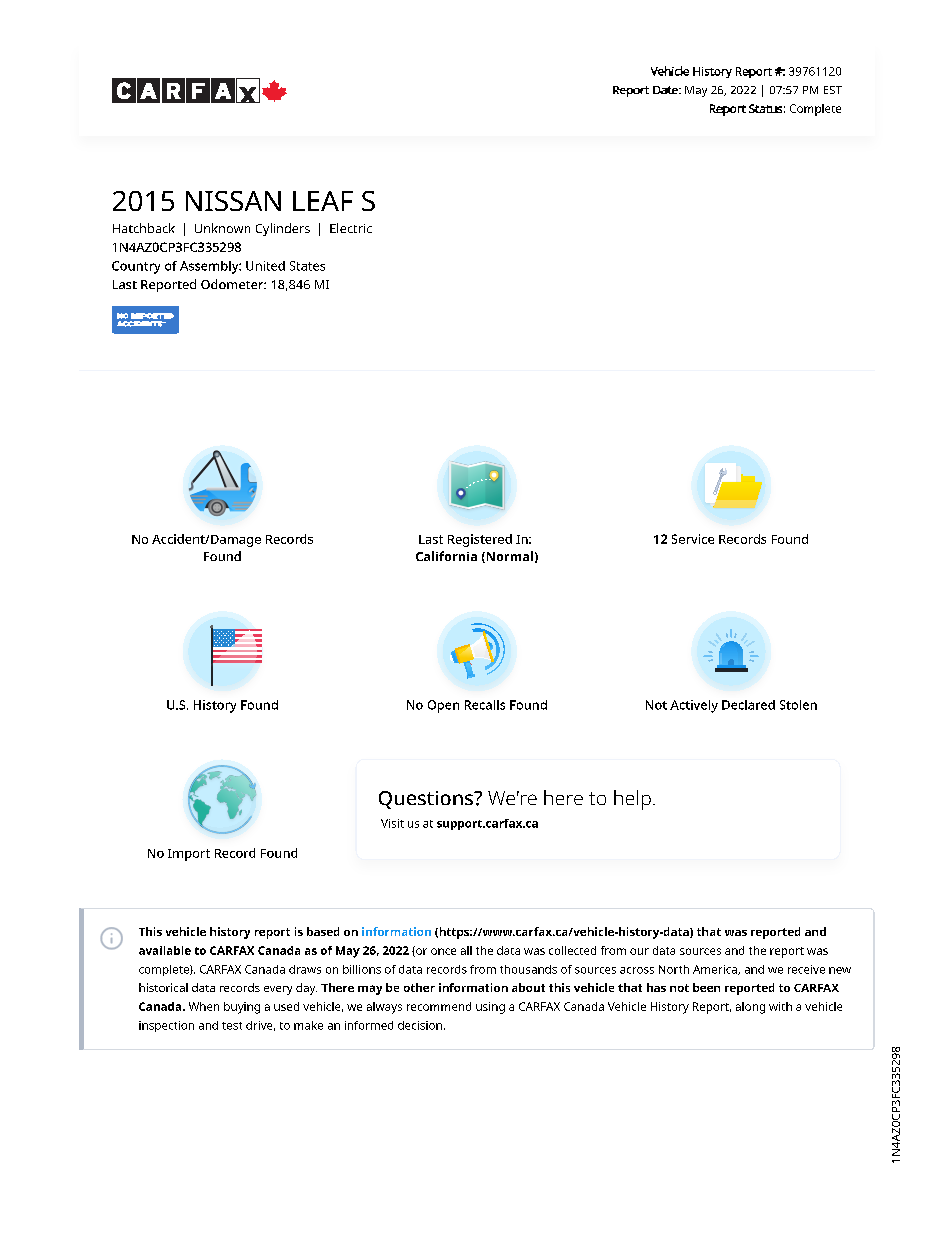 The image size is (952, 1233). What do you see at coordinates (351, 228) in the screenshot?
I see `Electric` at bounding box center [351, 228].
